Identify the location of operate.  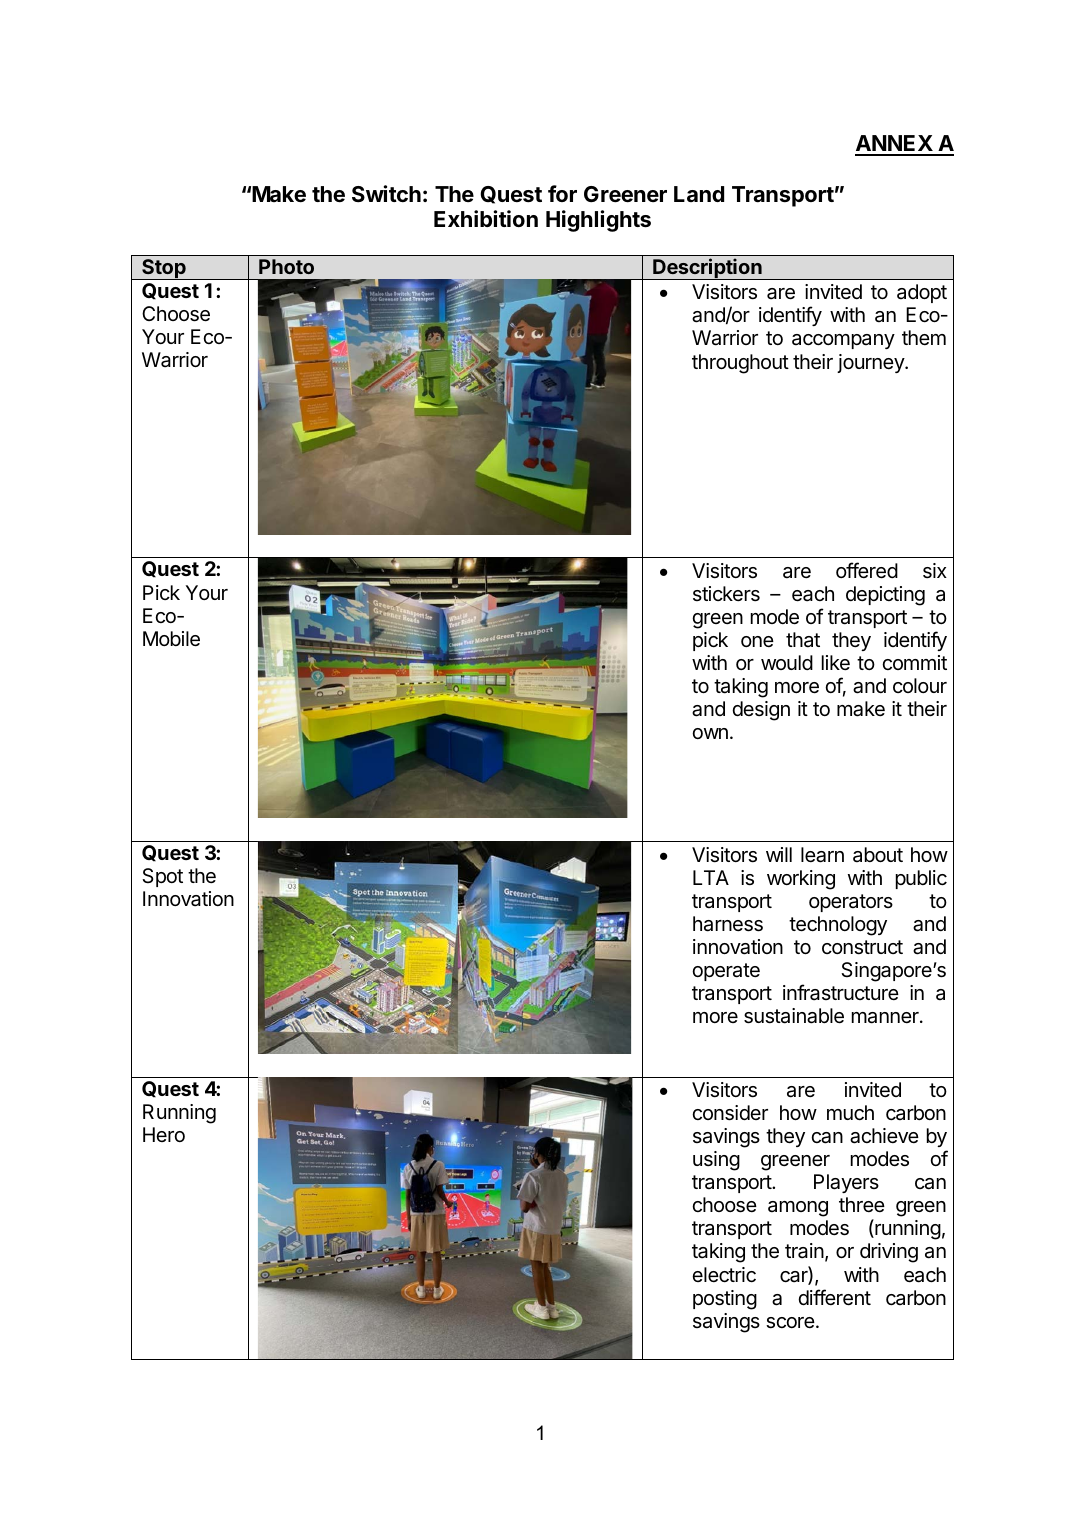
(726, 972).
